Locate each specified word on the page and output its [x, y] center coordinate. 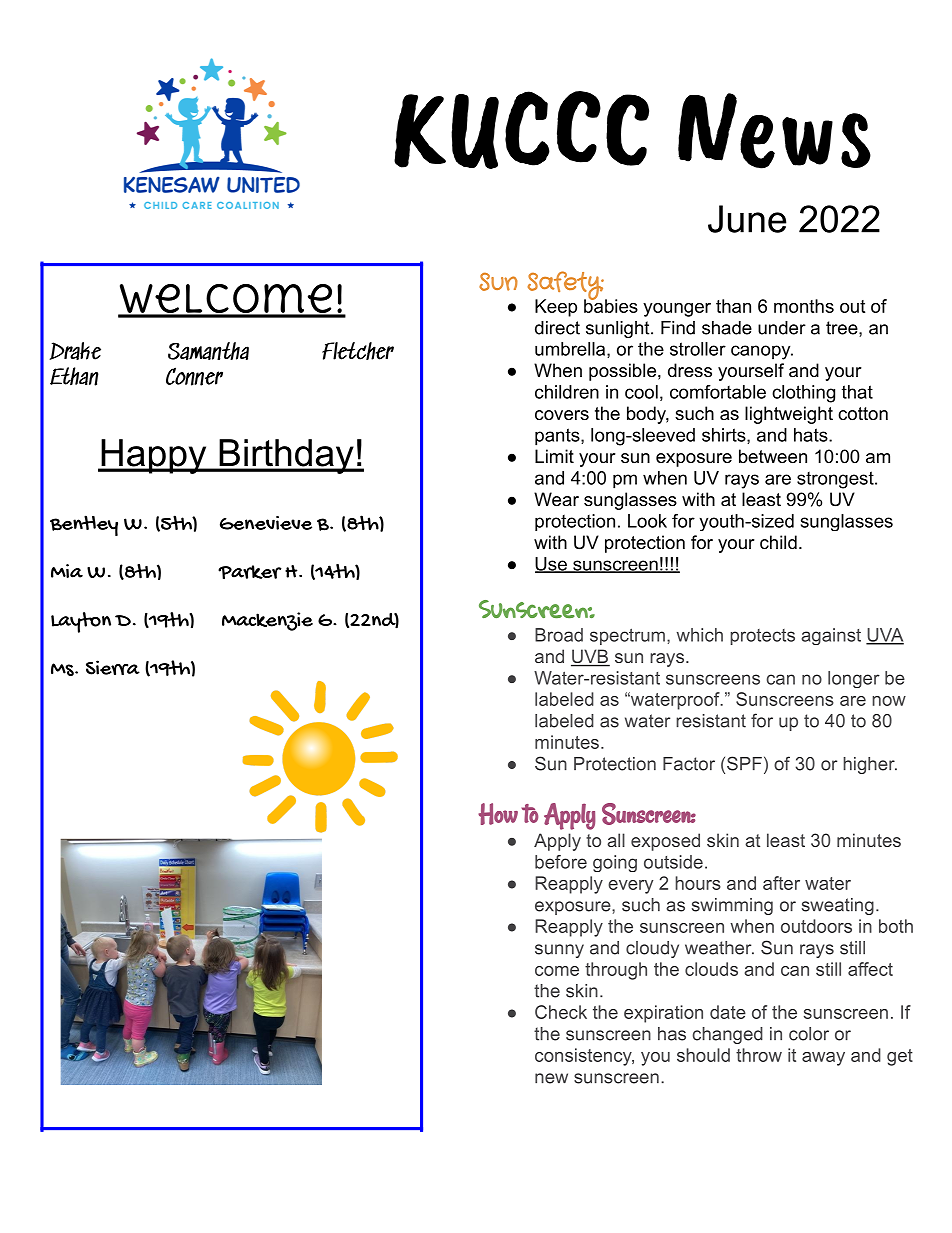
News [774, 131]
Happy [154, 456]
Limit [554, 456]
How [498, 814]
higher [870, 765]
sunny [559, 951]
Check [561, 1012]
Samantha [208, 351]
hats [812, 435]
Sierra [113, 667]
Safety [565, 286]
